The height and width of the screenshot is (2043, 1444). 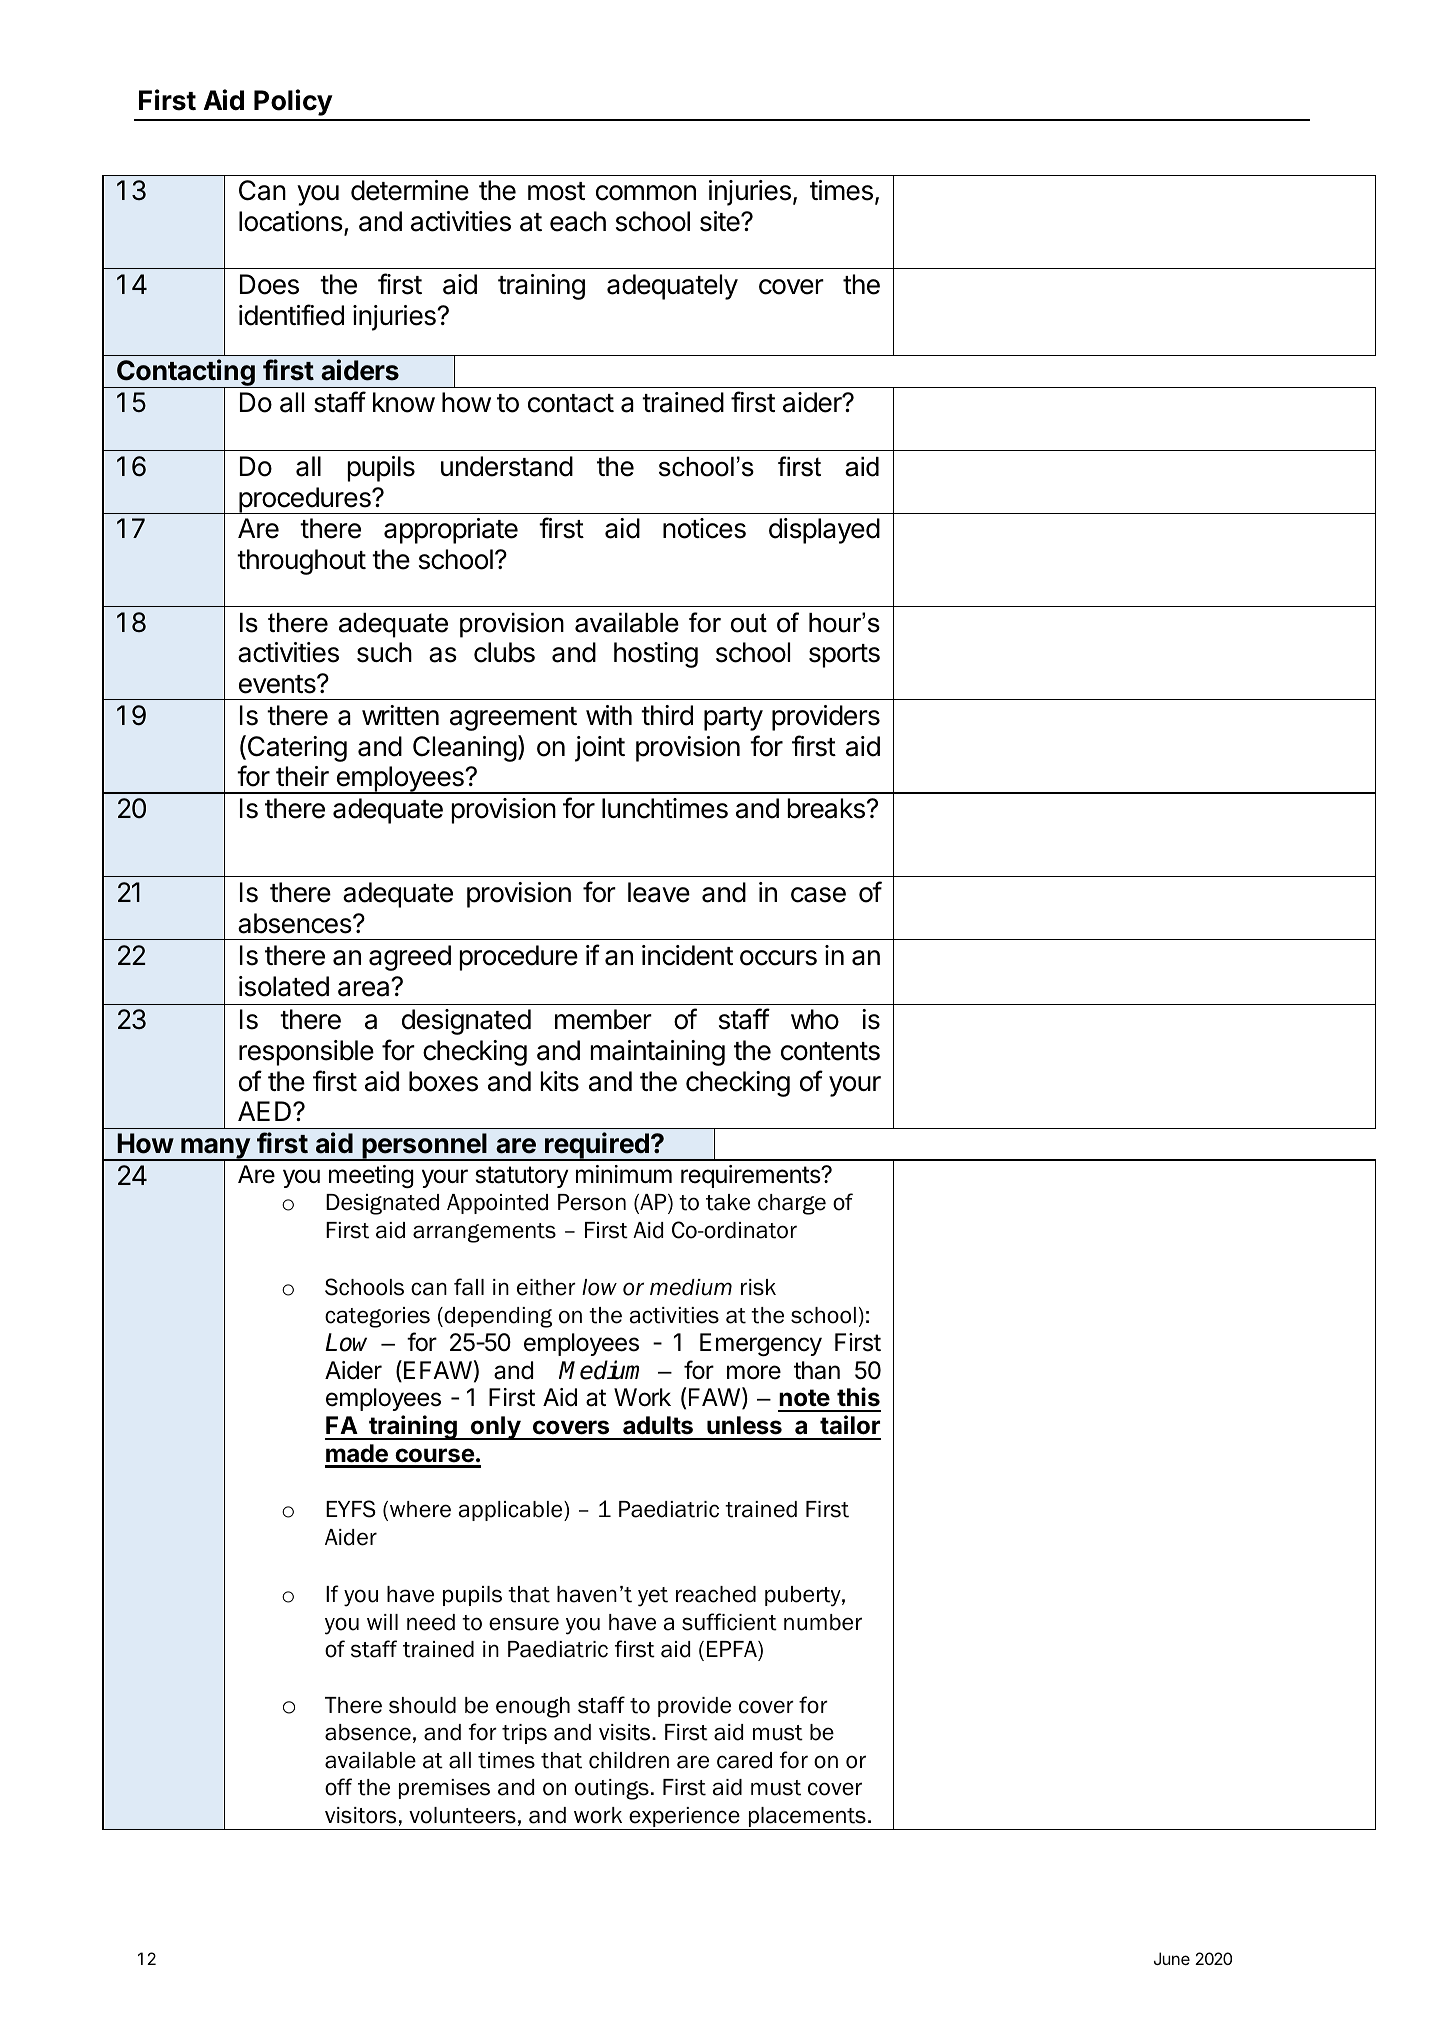 What do you see at coordinates (658, 1053) in the screenshot?
I see `maintaining` at bounding box center [658, 1053].
